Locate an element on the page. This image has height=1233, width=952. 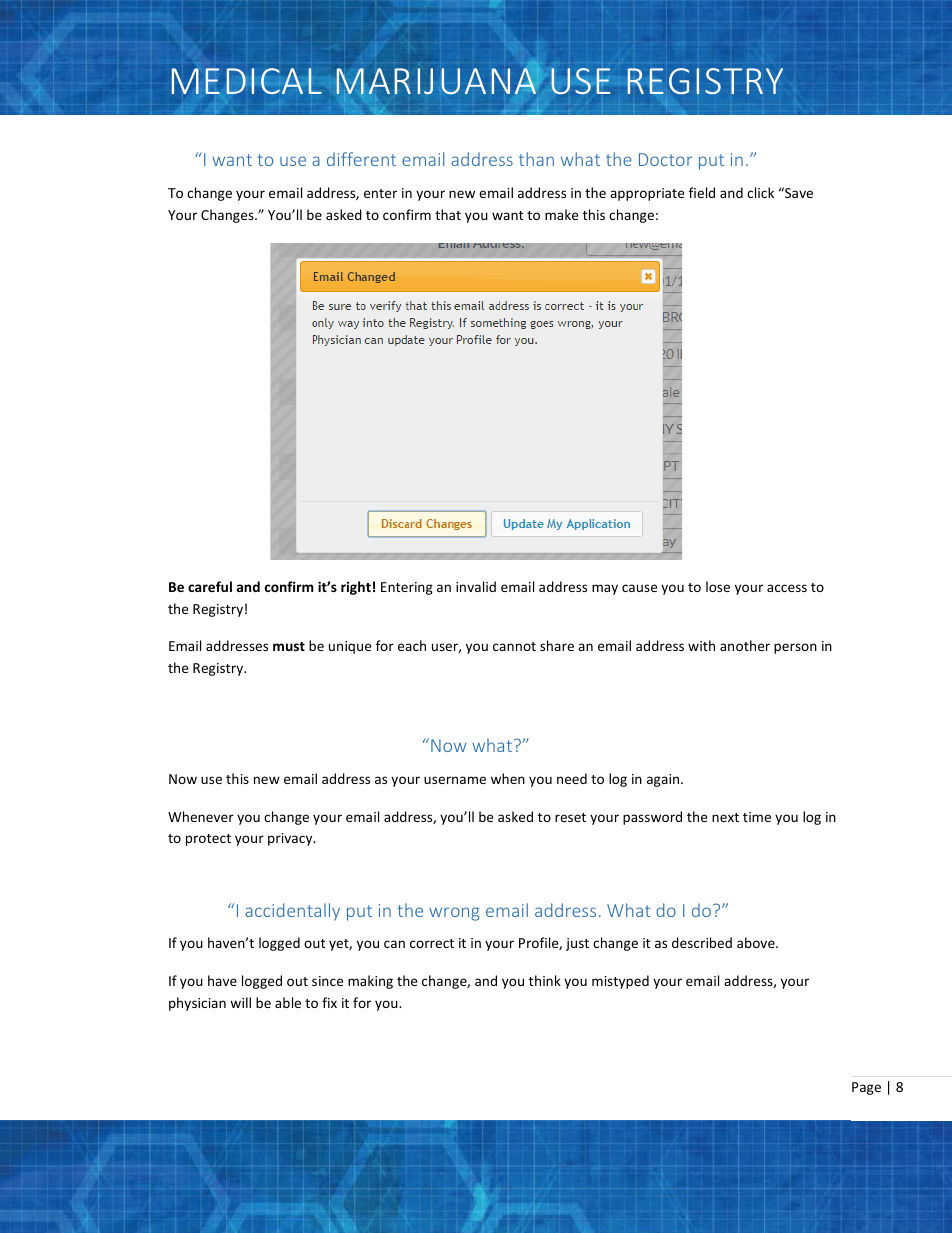
field is located at coordinates (702, 192).
